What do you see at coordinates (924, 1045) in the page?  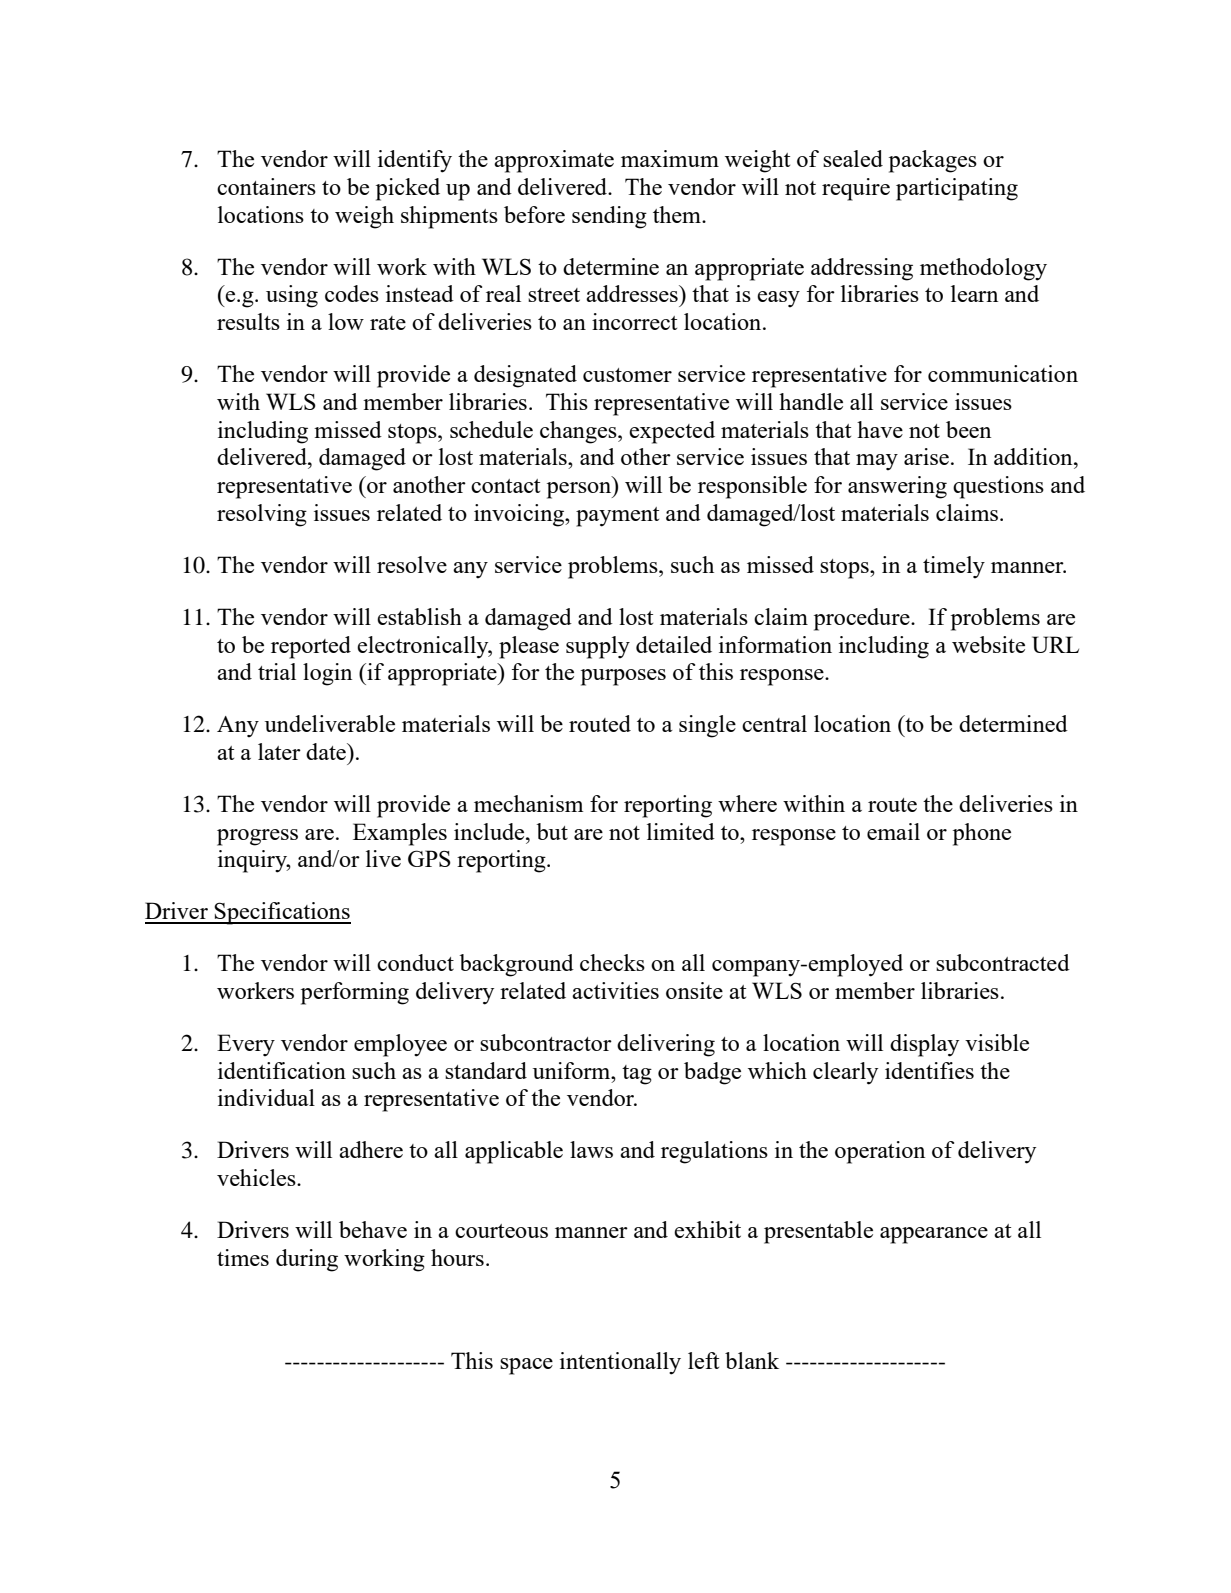 I see `display` at bounding box center [924, 1045].
